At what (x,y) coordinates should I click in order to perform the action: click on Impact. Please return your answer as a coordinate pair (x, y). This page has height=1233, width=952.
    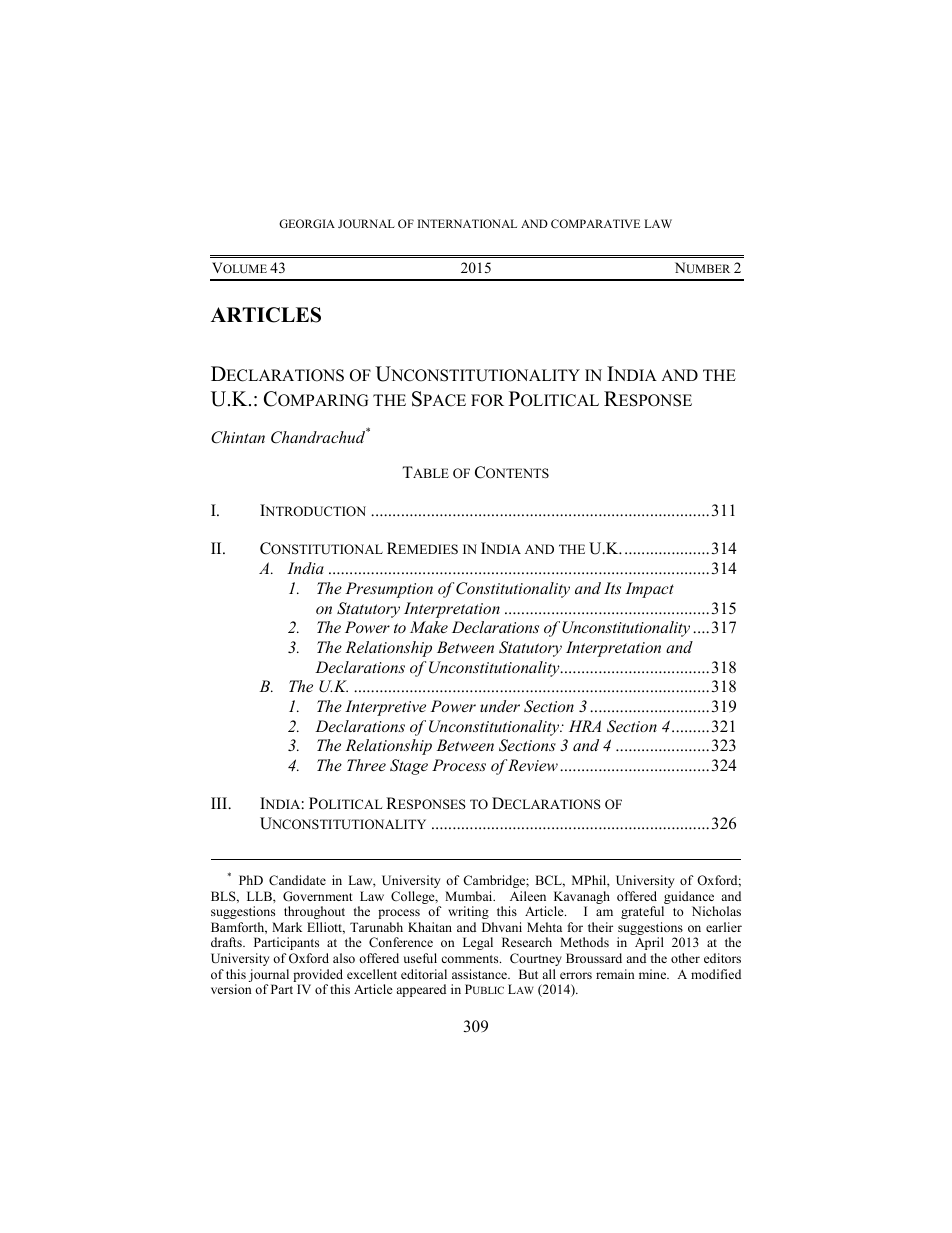
    Looking at the image, I should click on (649, 590).
